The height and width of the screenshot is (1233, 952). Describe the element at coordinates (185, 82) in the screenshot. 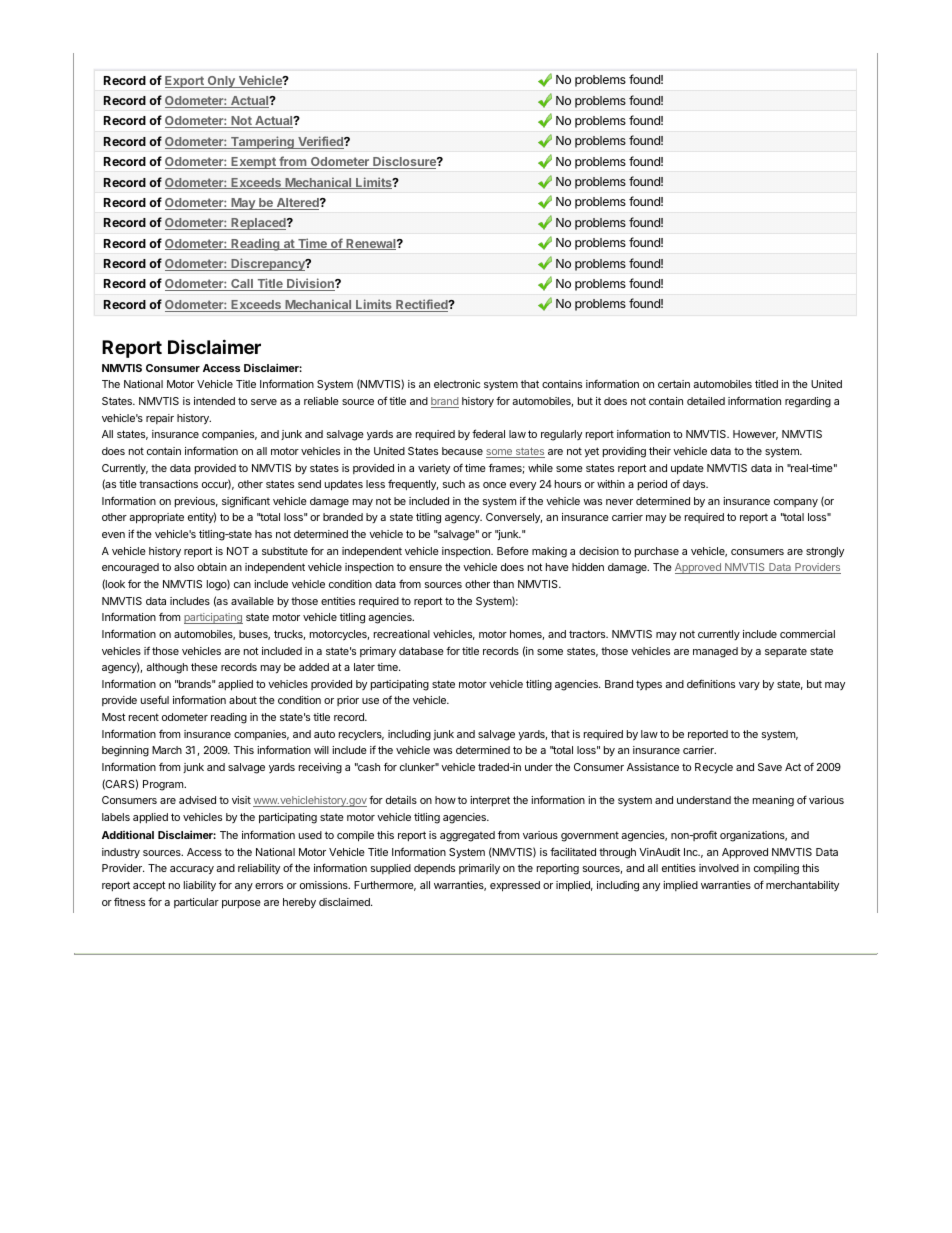

I see `Export` at that location.
